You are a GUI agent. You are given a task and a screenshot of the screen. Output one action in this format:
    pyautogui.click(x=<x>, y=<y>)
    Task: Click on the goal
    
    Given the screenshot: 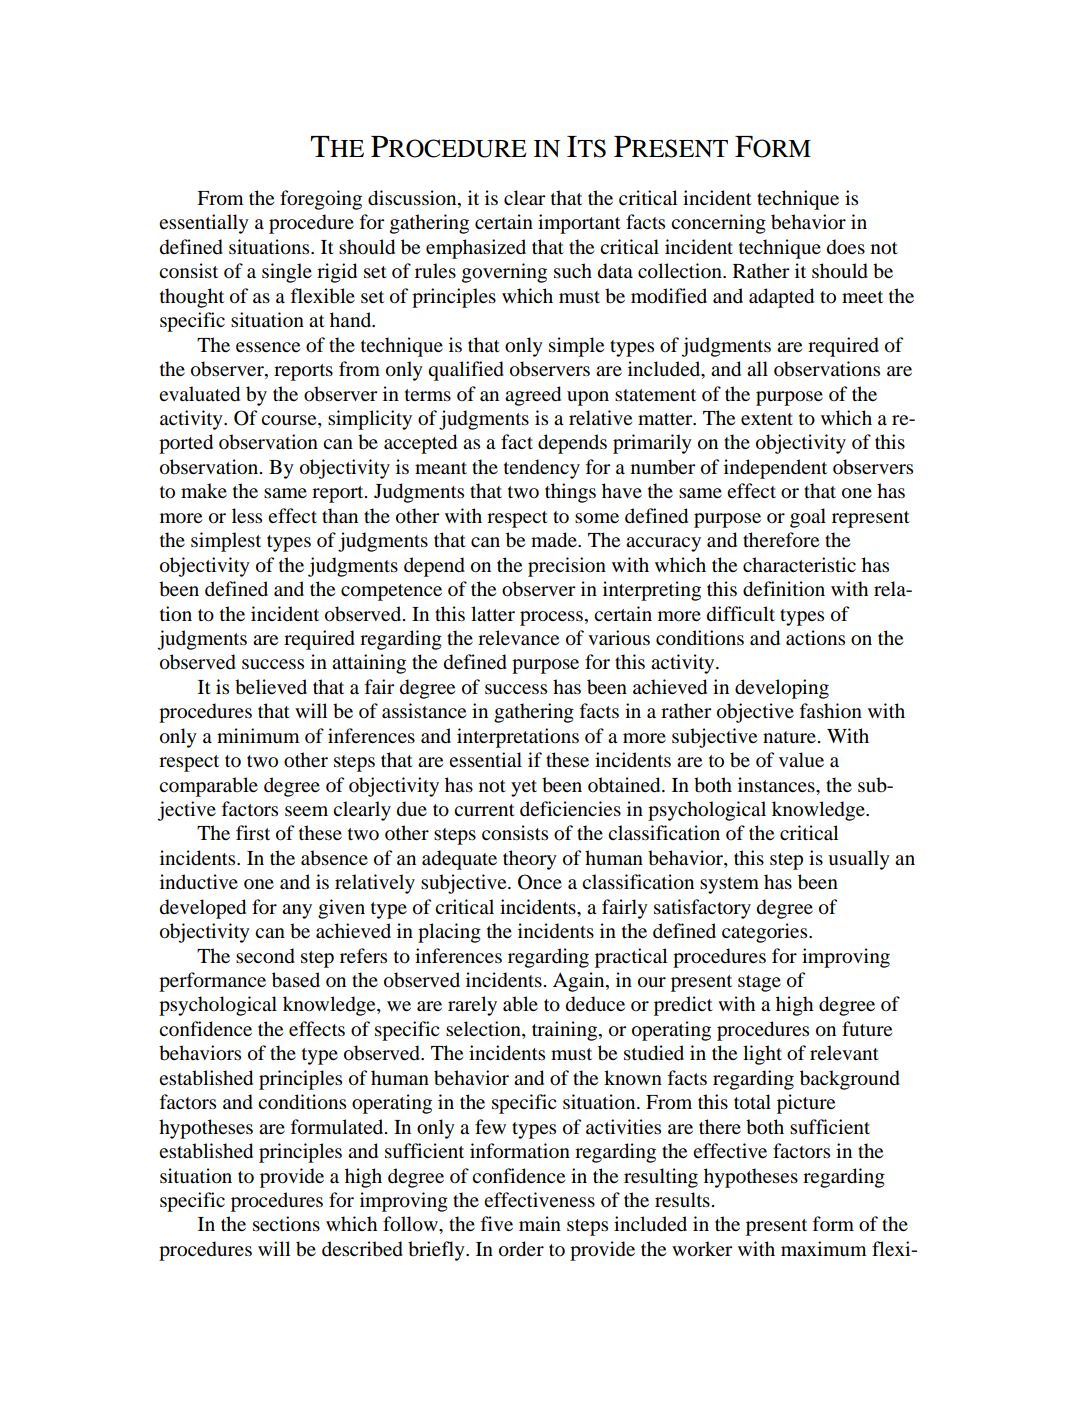 What is the action you would take?
    pyautogui.click(x=808, y=518)
